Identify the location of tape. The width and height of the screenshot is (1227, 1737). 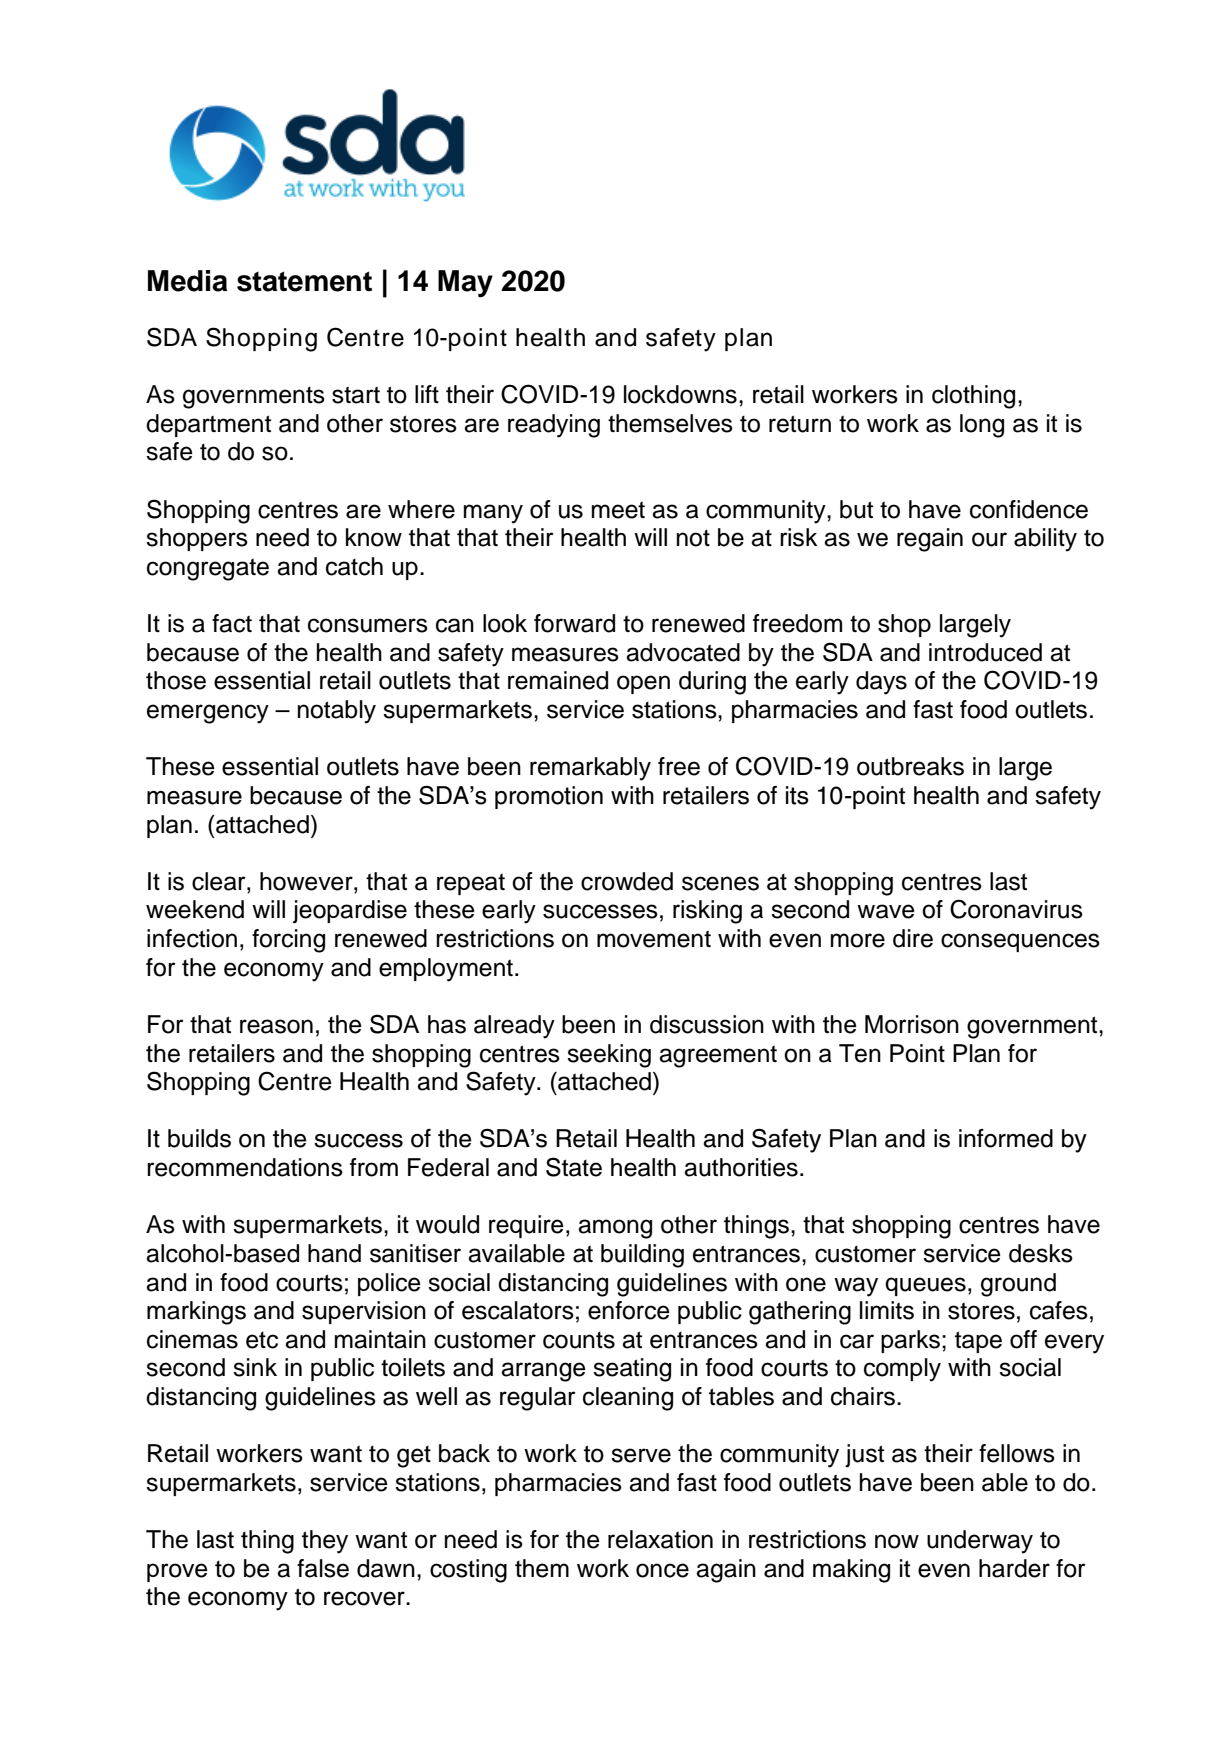
(978, 1342).
